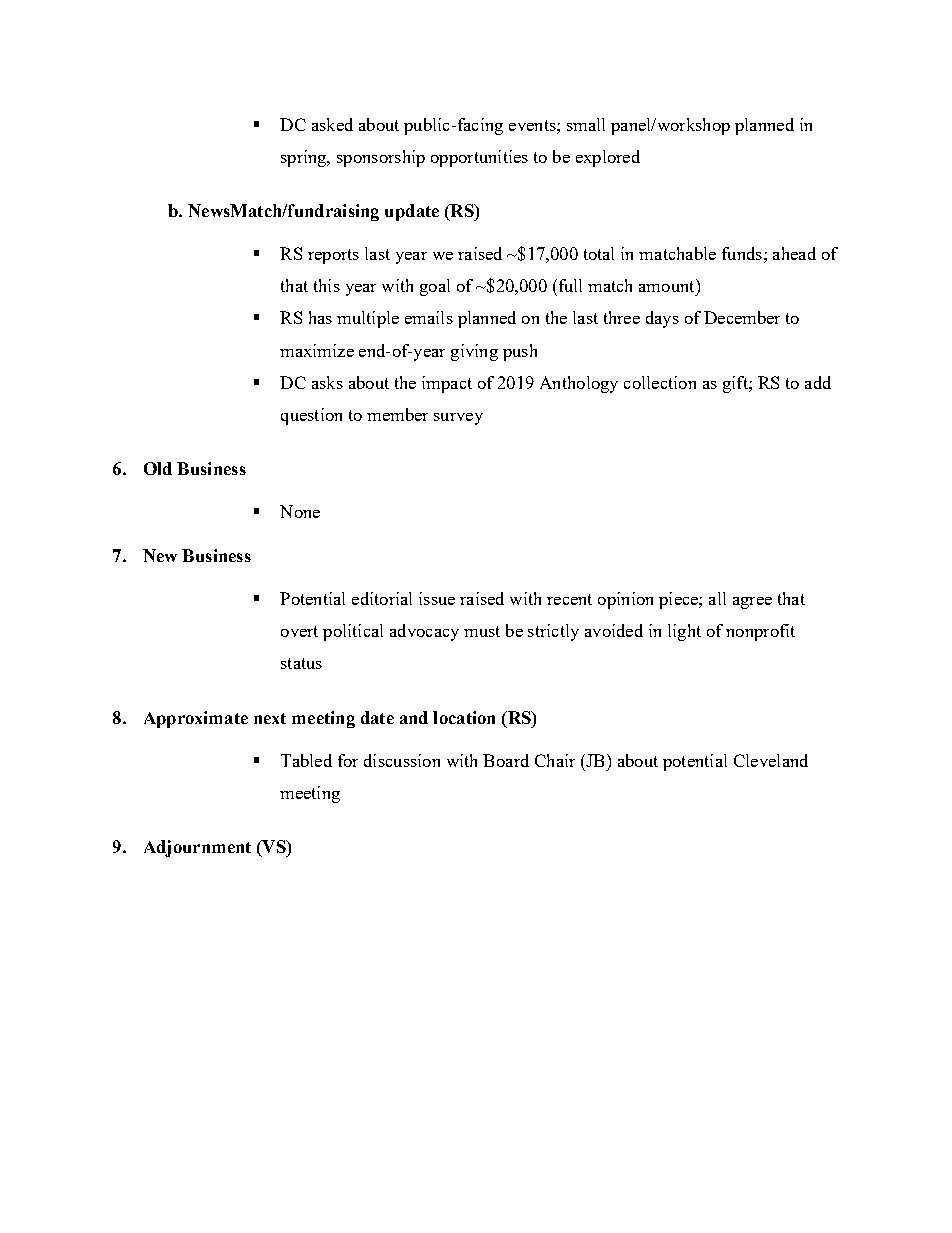  What do you see at coordinates (608, 158) in the image?
I see `explored` at bounding box center [608, 158].
